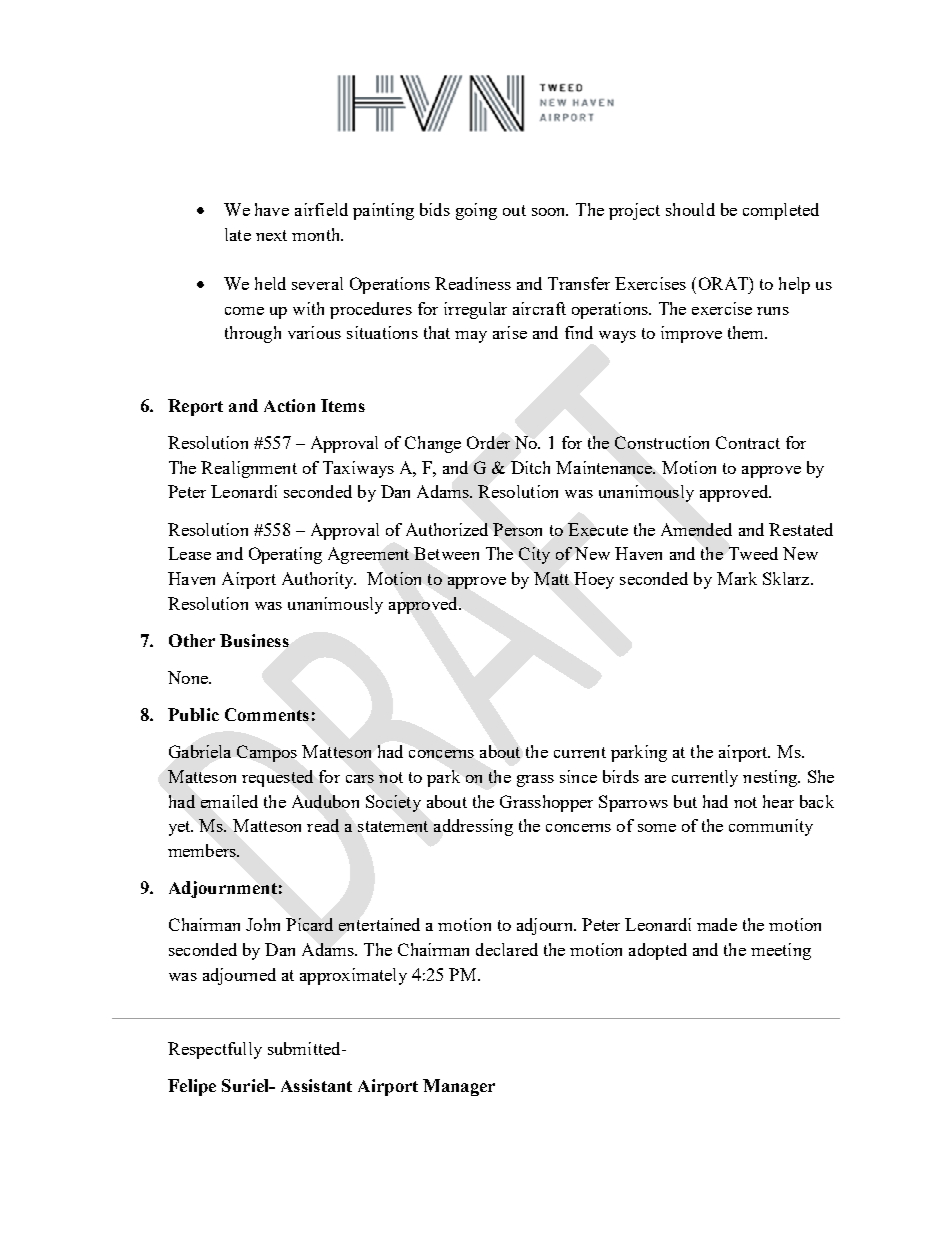 Image resolution: width=952 pixels, height=1233 pixels. What do you see at coordinates (696, 529) in the document?
I see `Amended` at bounding box center [696, 529].
